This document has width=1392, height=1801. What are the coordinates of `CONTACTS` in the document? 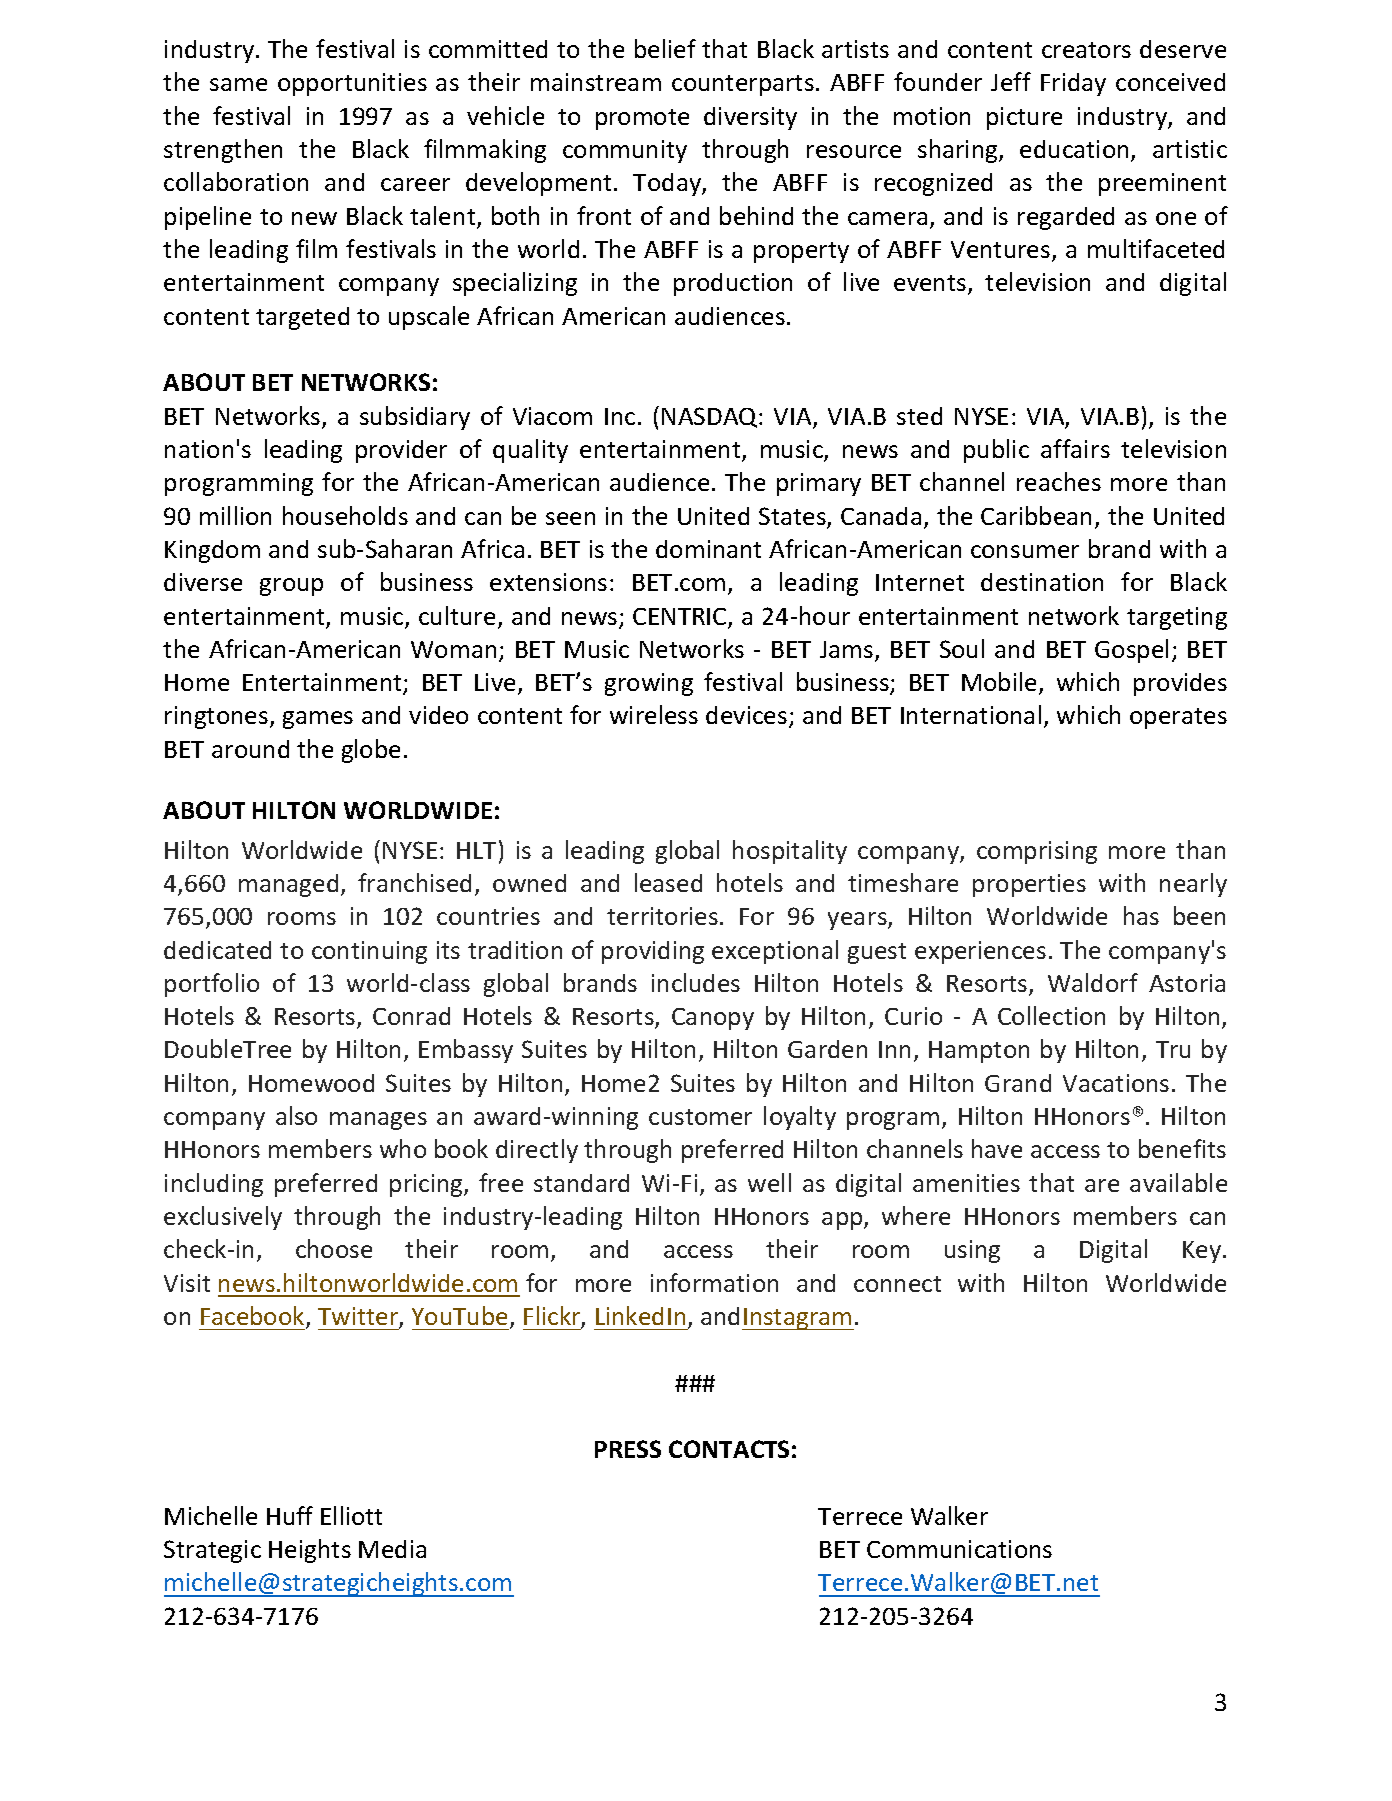 It's located at (729, 1449).
